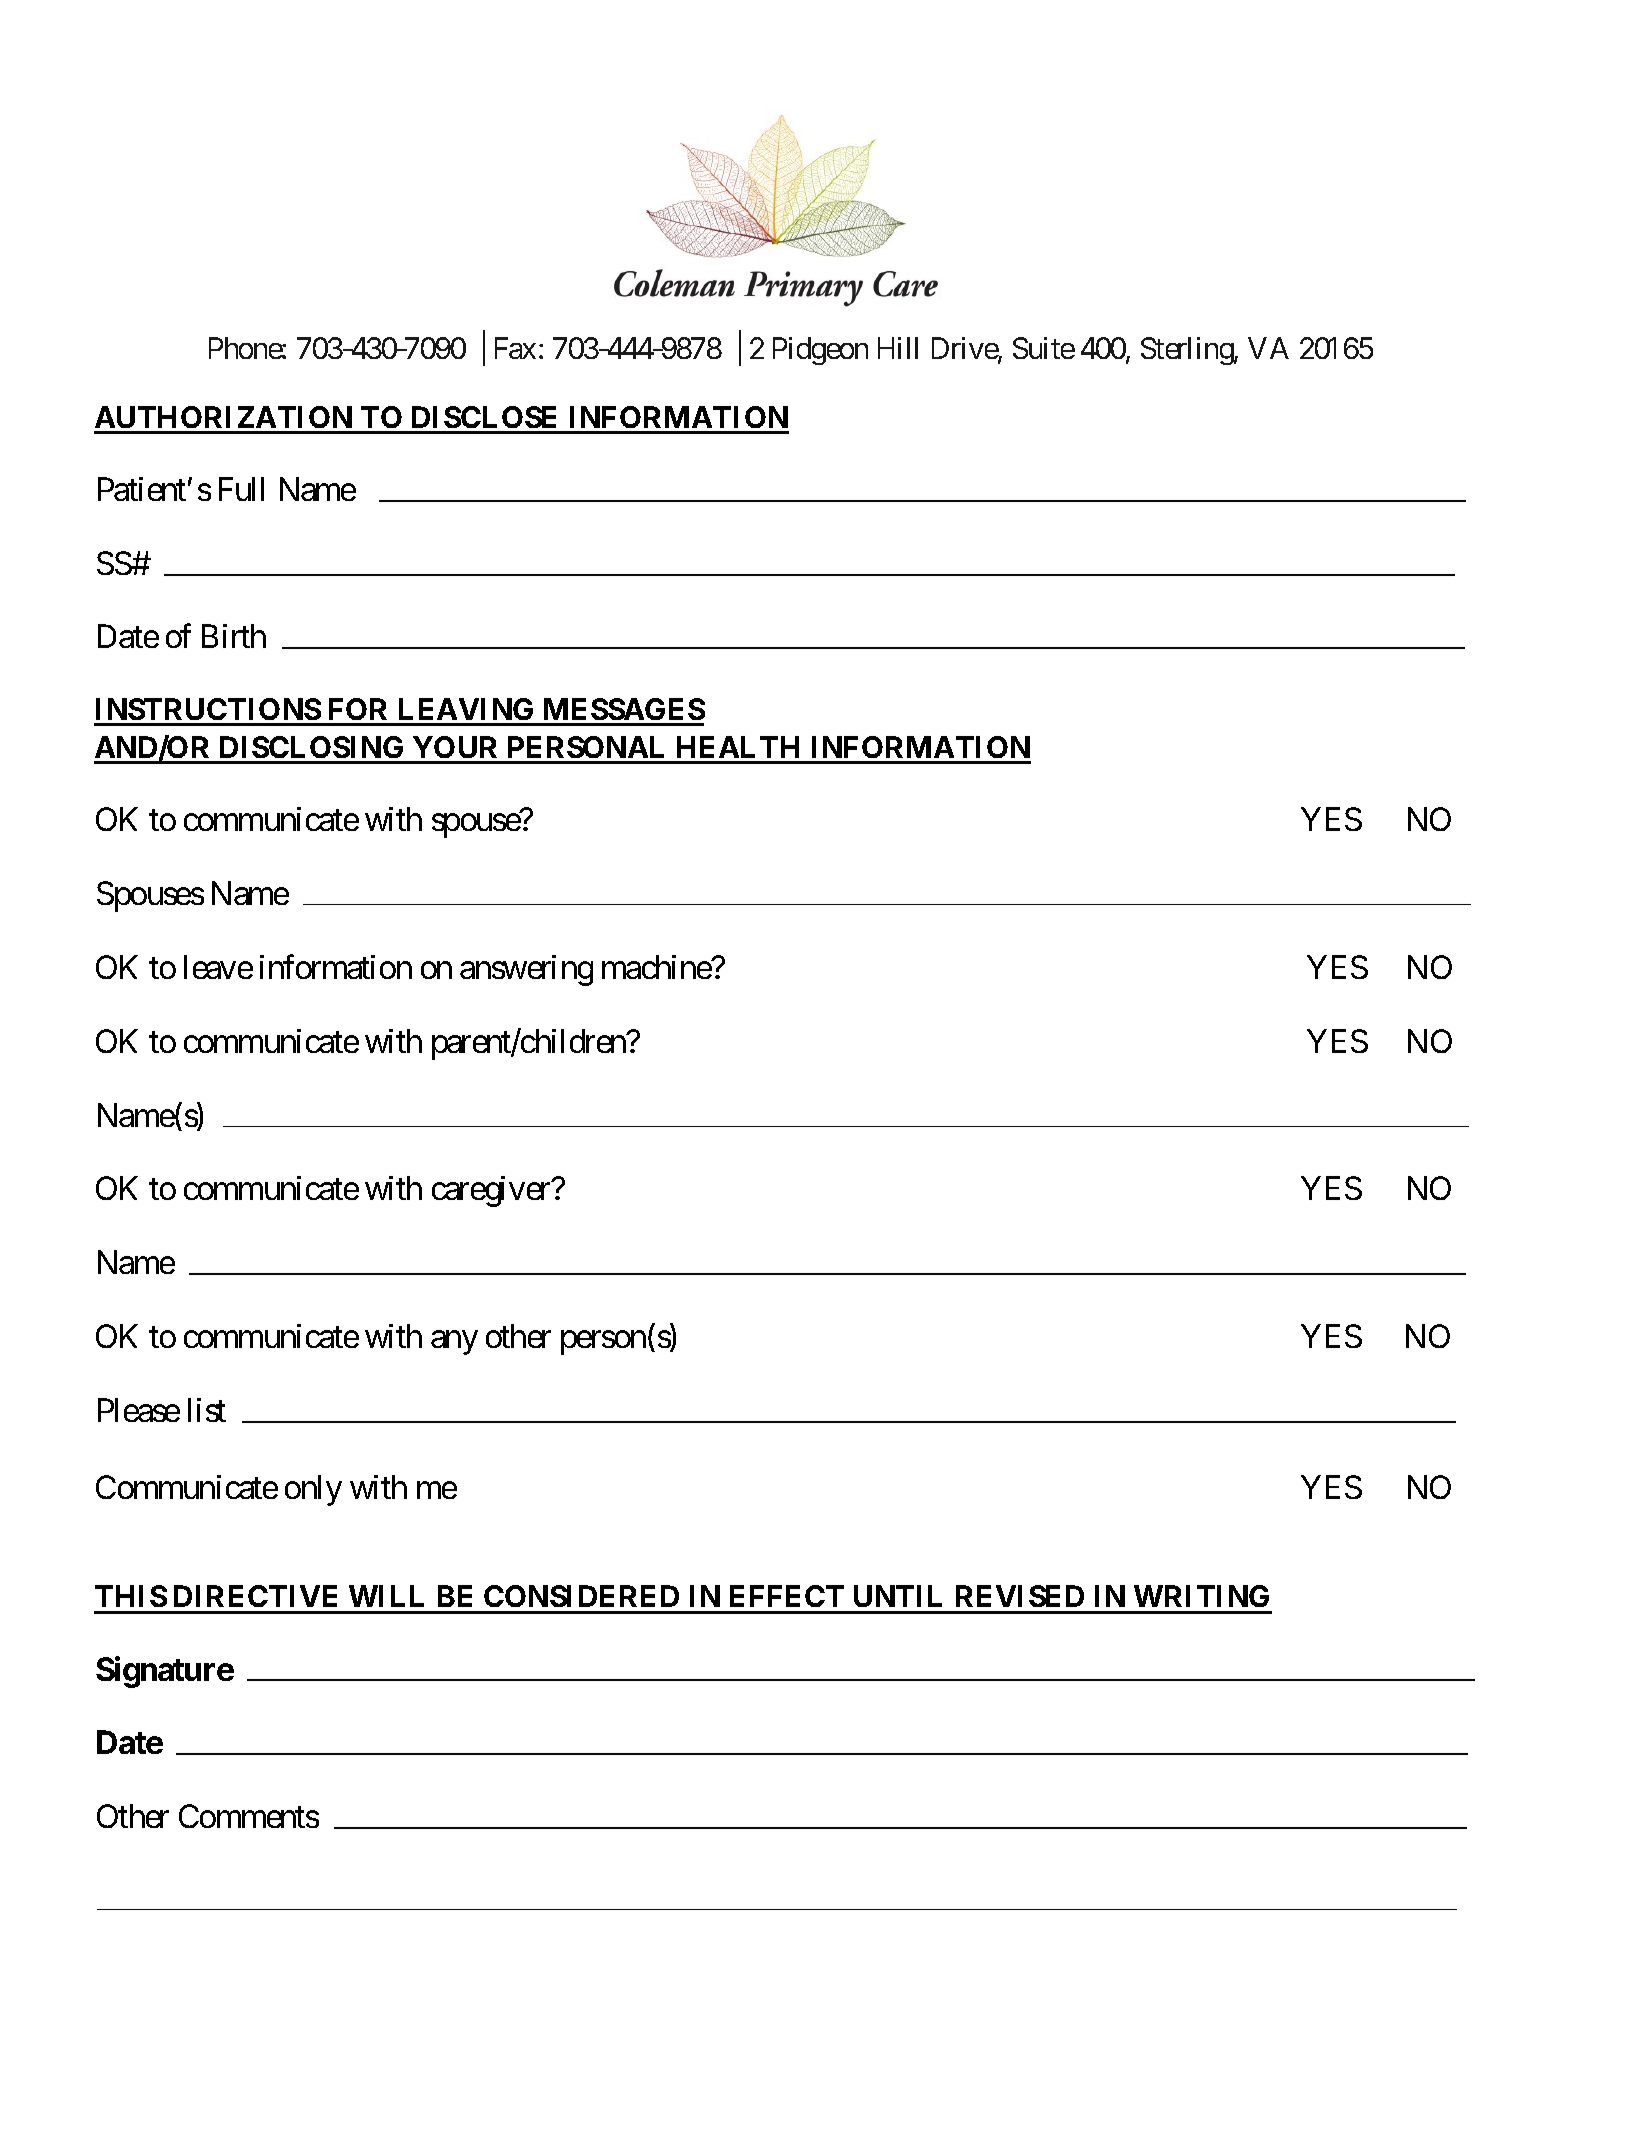 The height and width of the screenshot is (2134, 1649). What do you see at coordinates (492, 1191) in the screenshot?
I see `caregiver` at bounding box center [492, 1191].
